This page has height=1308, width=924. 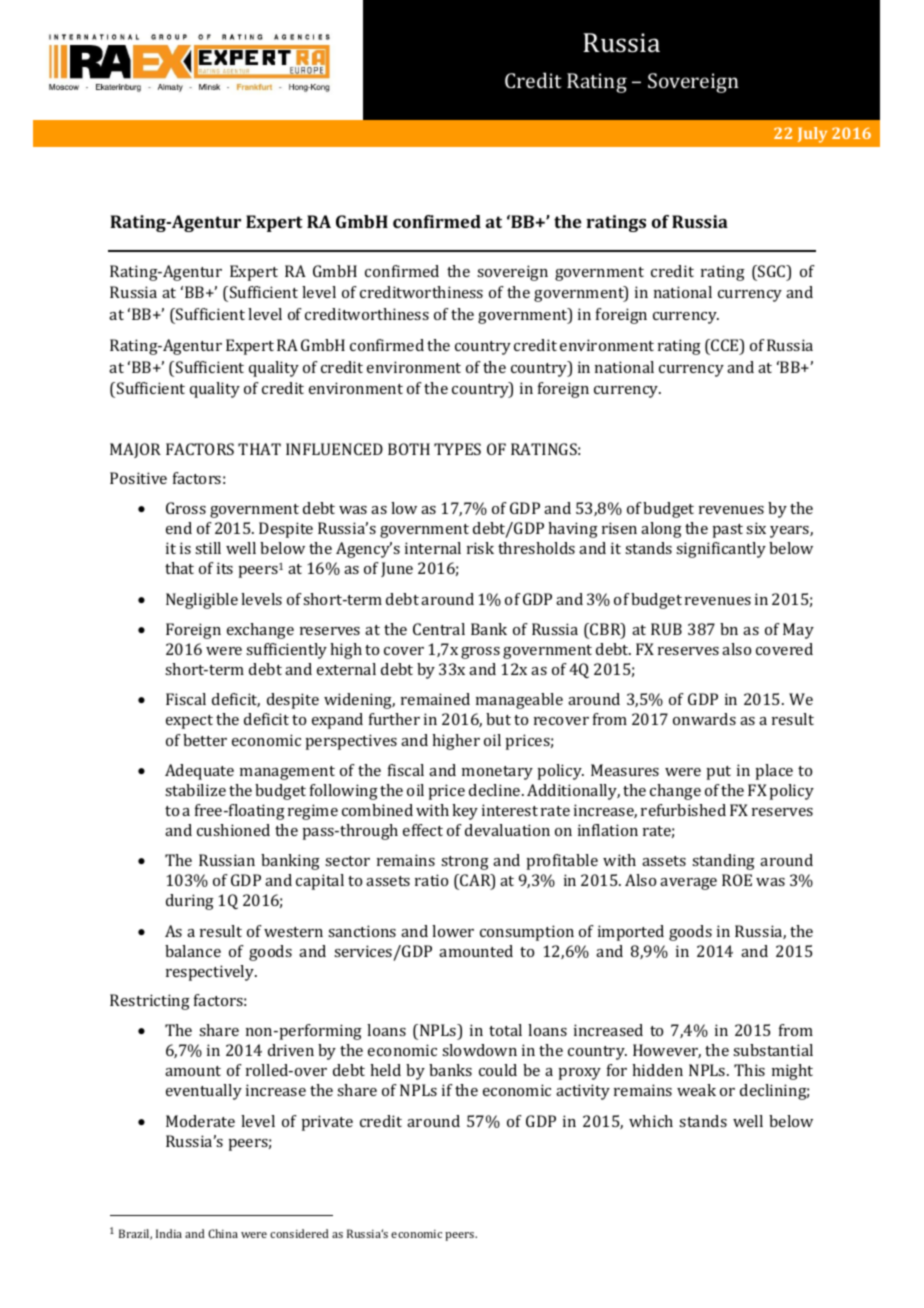 I want to click on which, so click(x=651, y=1121).
